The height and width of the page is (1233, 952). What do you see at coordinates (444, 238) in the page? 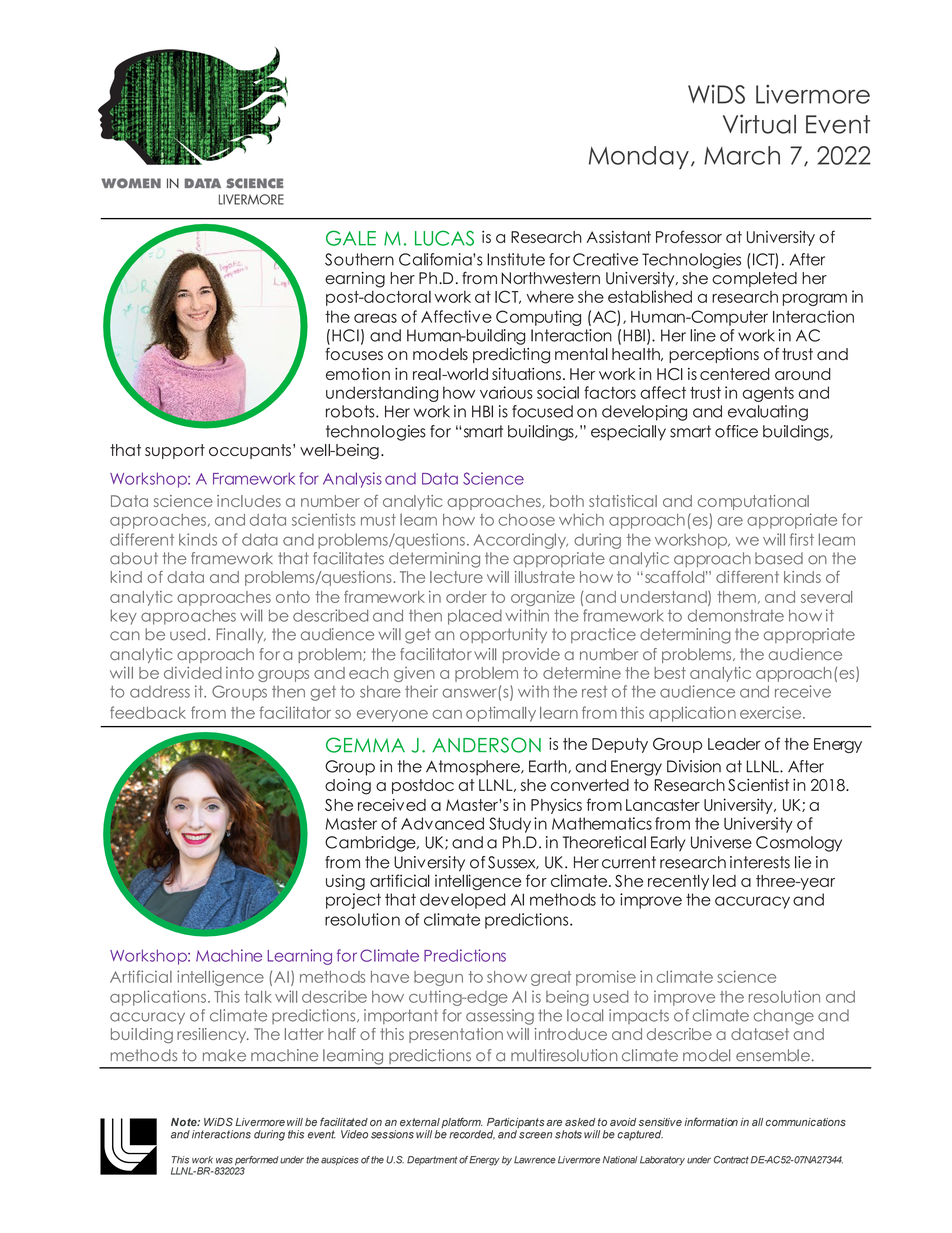
I see `LUCAS` at bounding box center [444, 238].
